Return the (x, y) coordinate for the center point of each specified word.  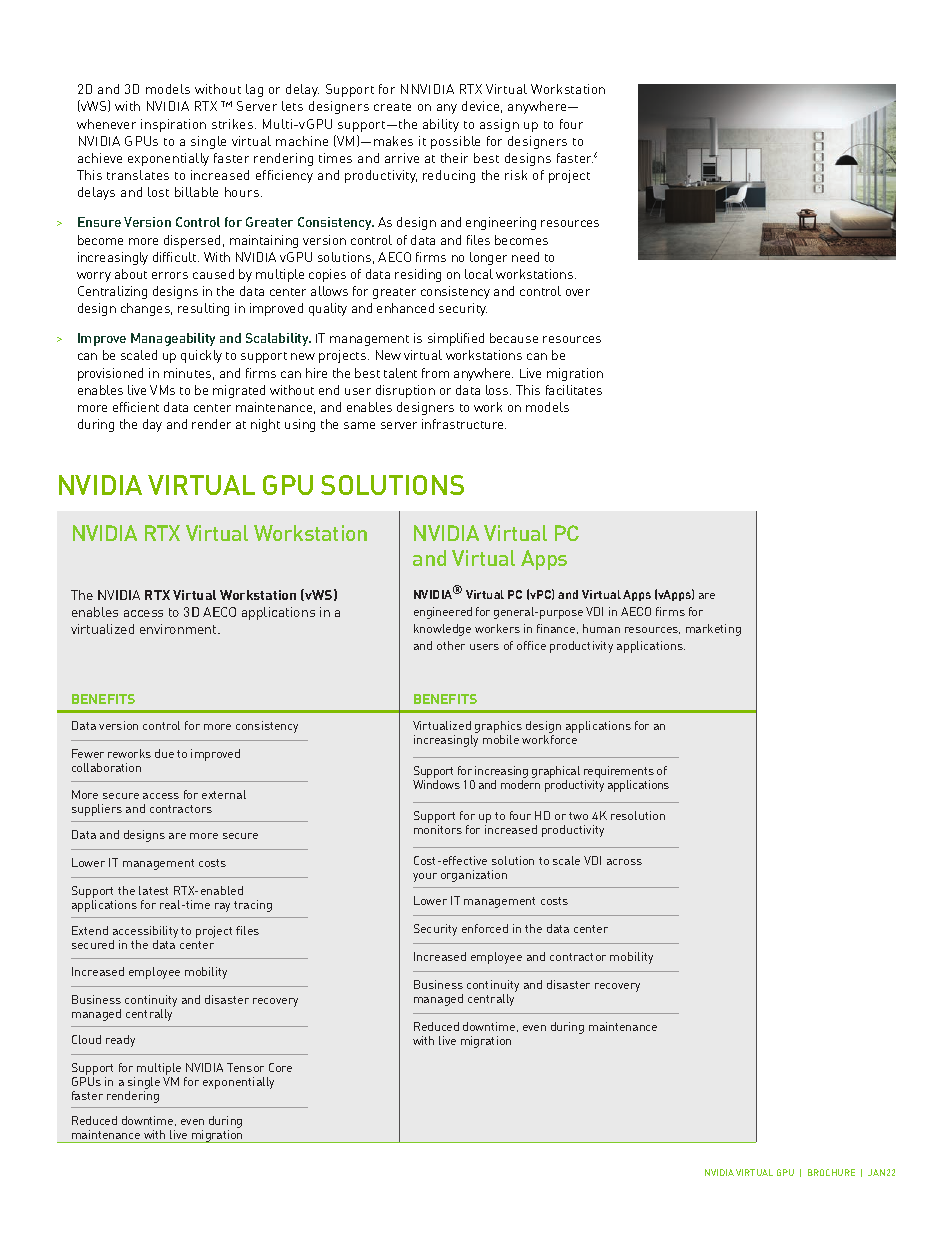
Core (280, 1067)
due (164, 753)
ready (120, 1041)
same (359, 425)
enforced (485, 928)
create (392, 107)
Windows (436, 784)
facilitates (574, 390)
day (152, 425)
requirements (619, 773)
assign (499, 125)
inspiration (173, 125)
